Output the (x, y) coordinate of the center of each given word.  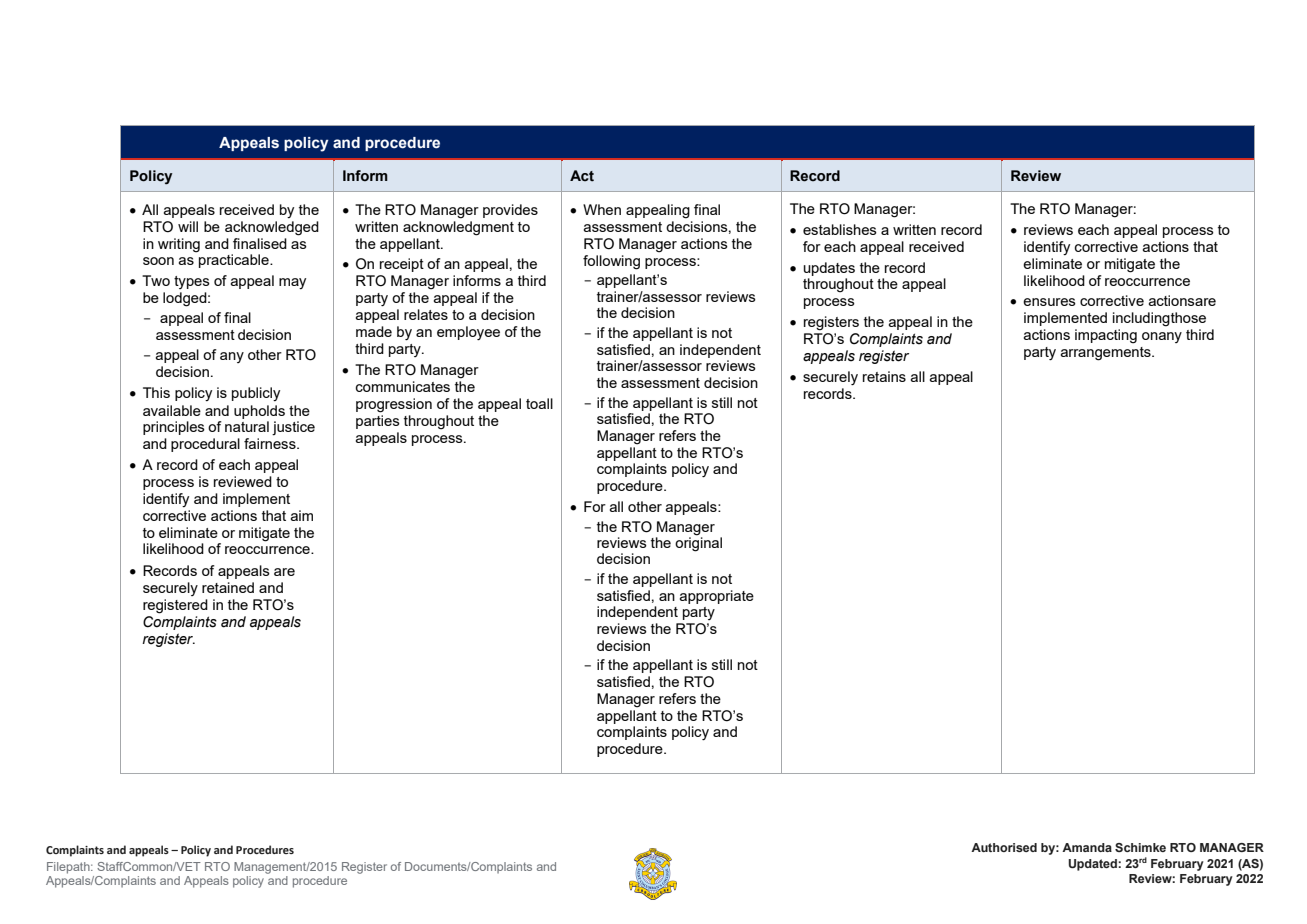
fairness (271, 443)
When (602, 209)
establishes (840, 229)
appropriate (717, 597)
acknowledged (272, 228)
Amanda (1087, 847)
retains (884, 376)
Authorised (1004, 847)
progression (394, 405)
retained (228, 587)
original (698, 543)
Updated (1093, 865)
